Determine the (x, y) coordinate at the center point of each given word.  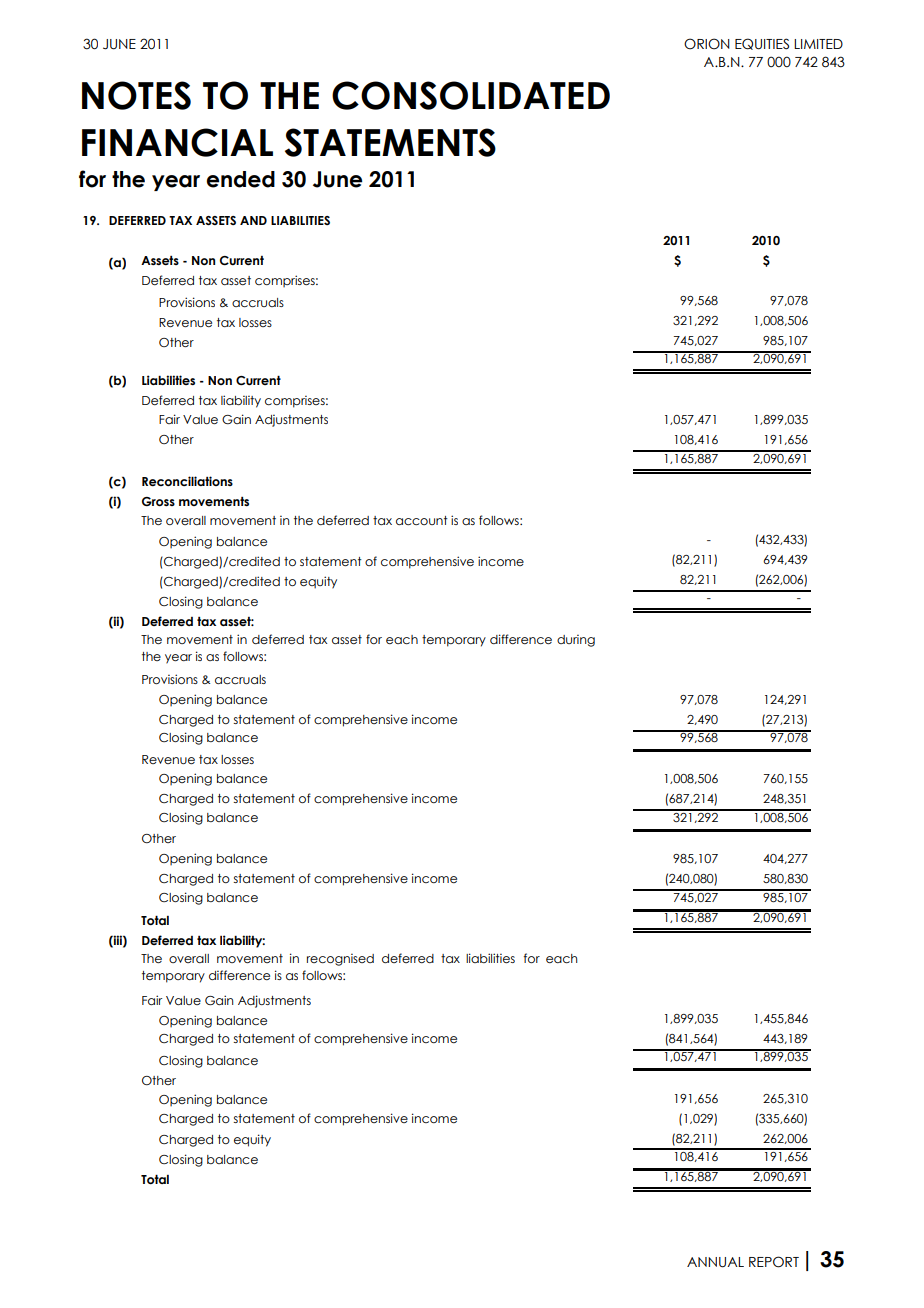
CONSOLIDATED (471, 95)
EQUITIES (762, 44)
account (422, 520)
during (576, 641)
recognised (340, 960)
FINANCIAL (177, 142)
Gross (158, 501)
